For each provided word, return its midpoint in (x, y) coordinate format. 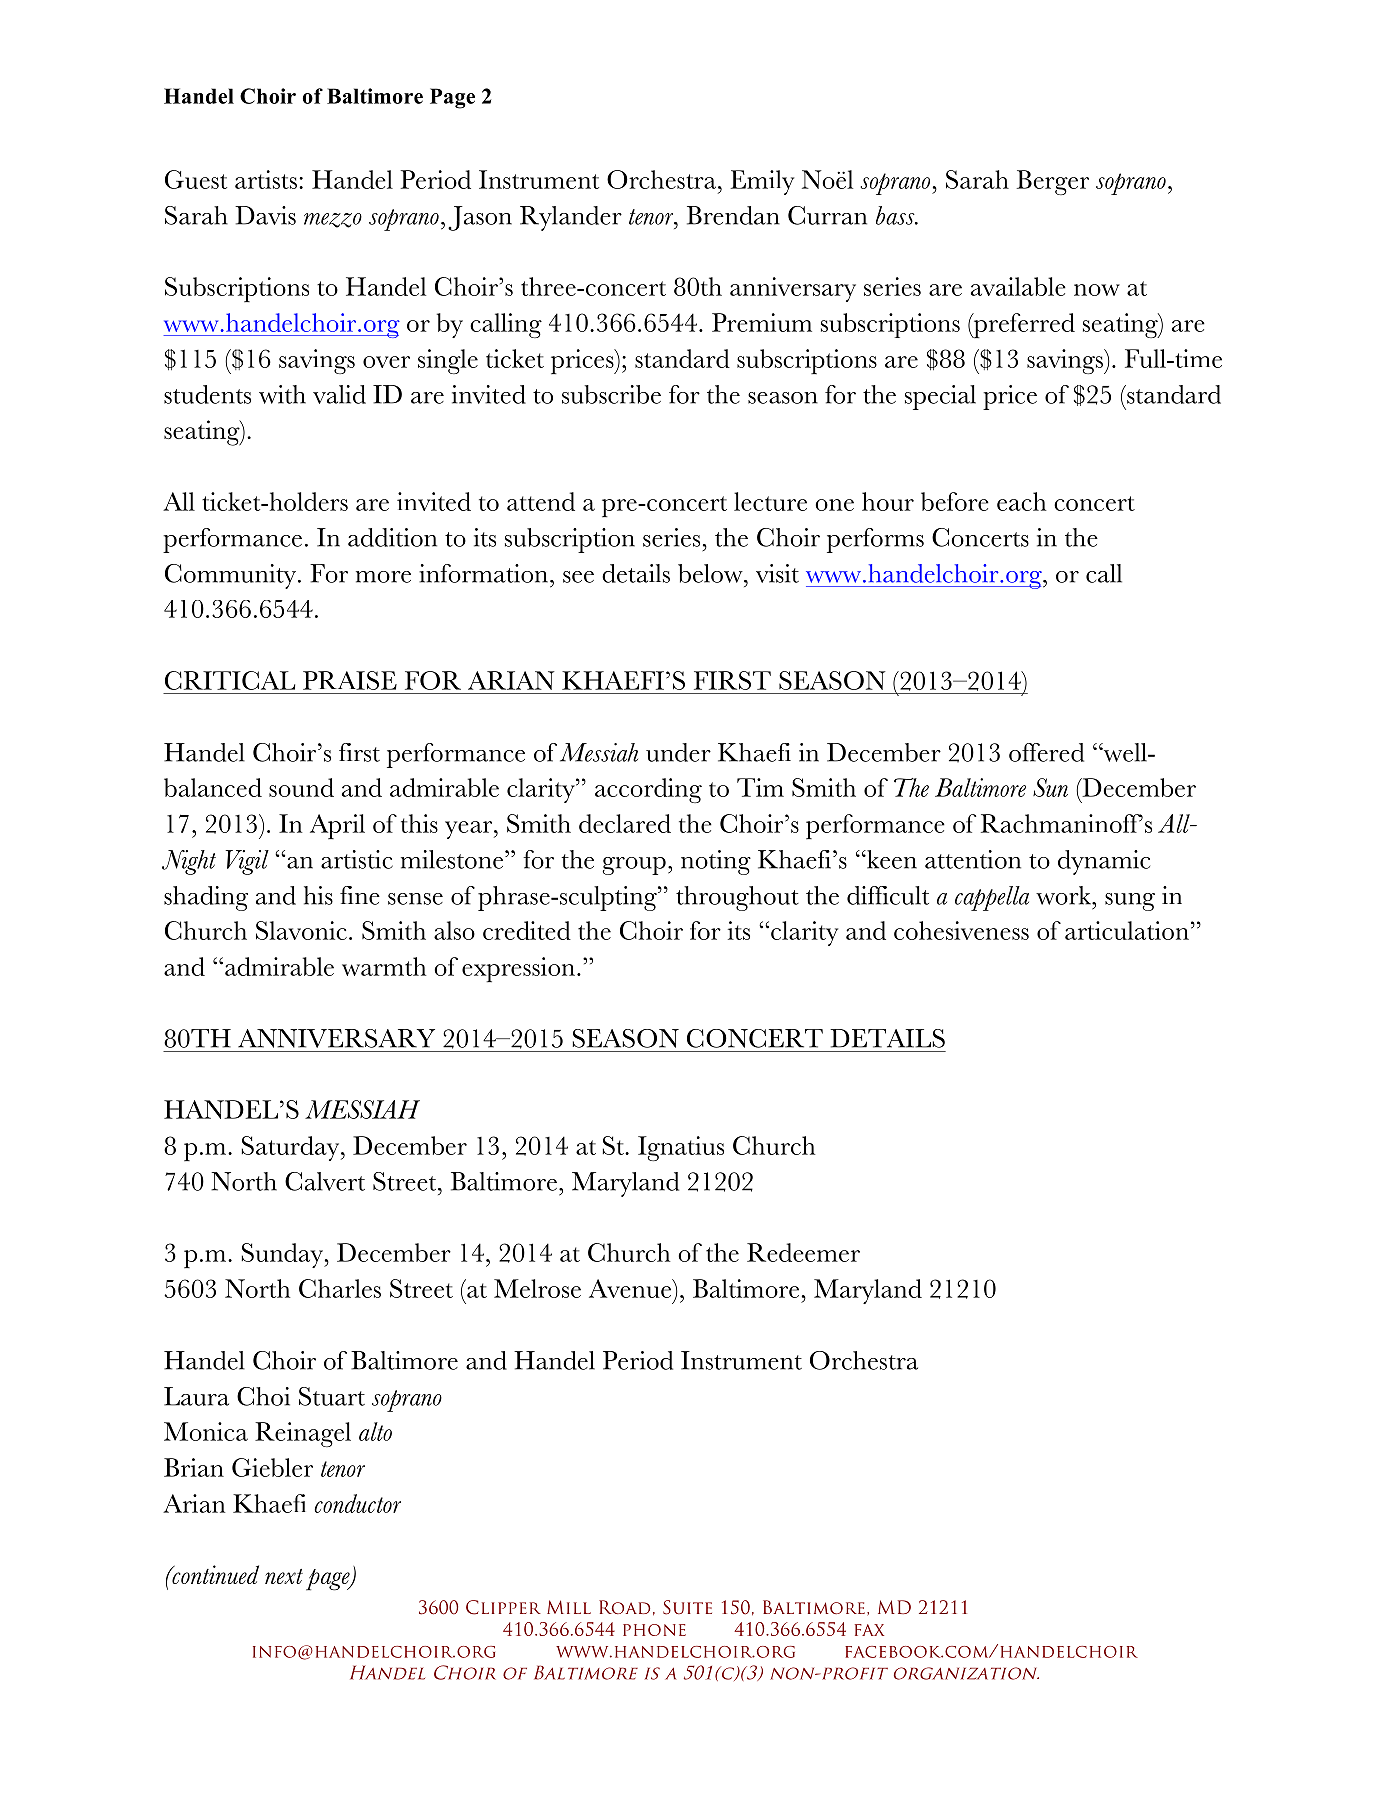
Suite (687, 1607)
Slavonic (301, 930)
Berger (1053, 182)
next (284, 1576)
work (1064, 895)
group (634, 866)
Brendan (733, 215)
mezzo (333, 220)
